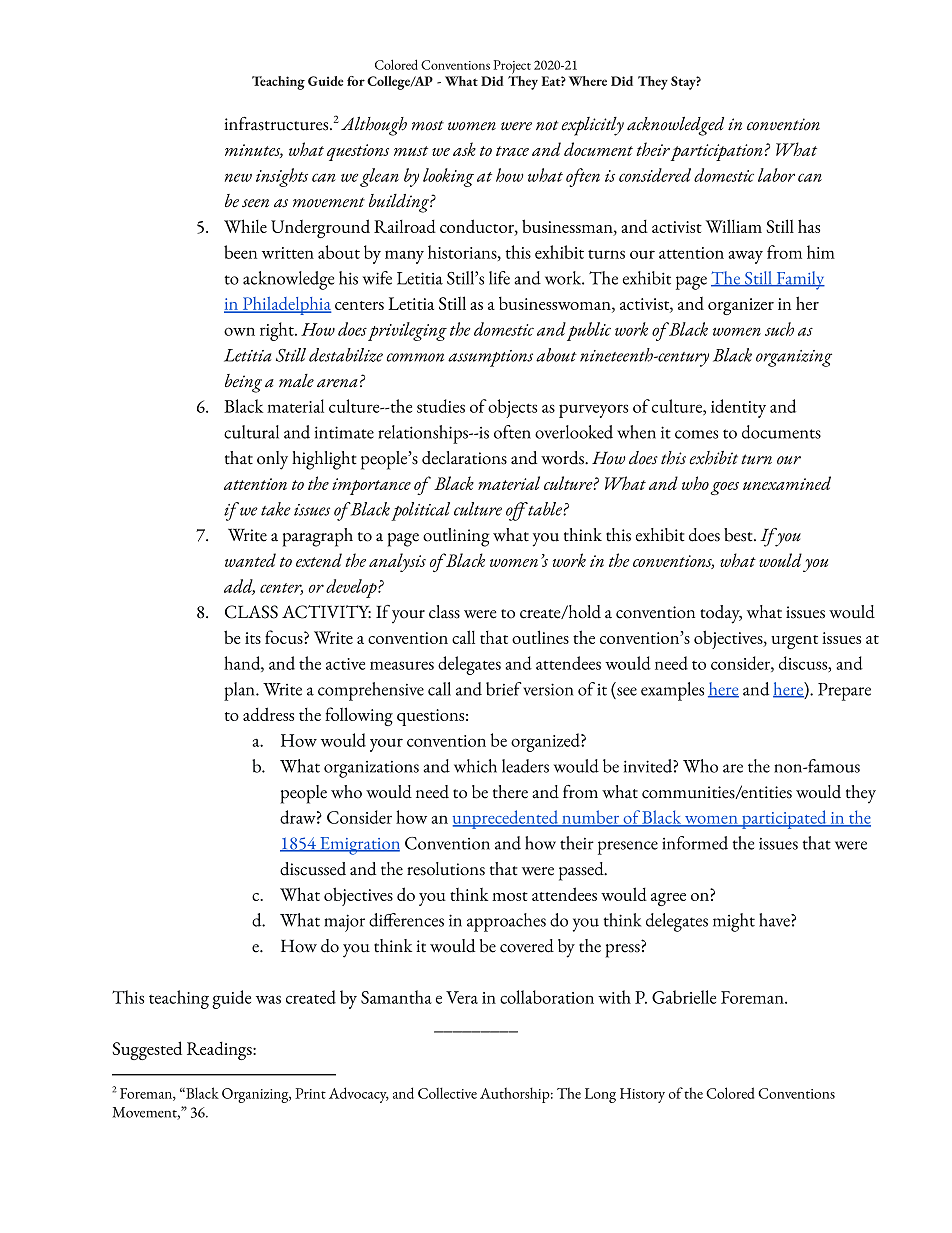 This image has height=1233, width=952. I want to click on Project, so click(512, 67).
